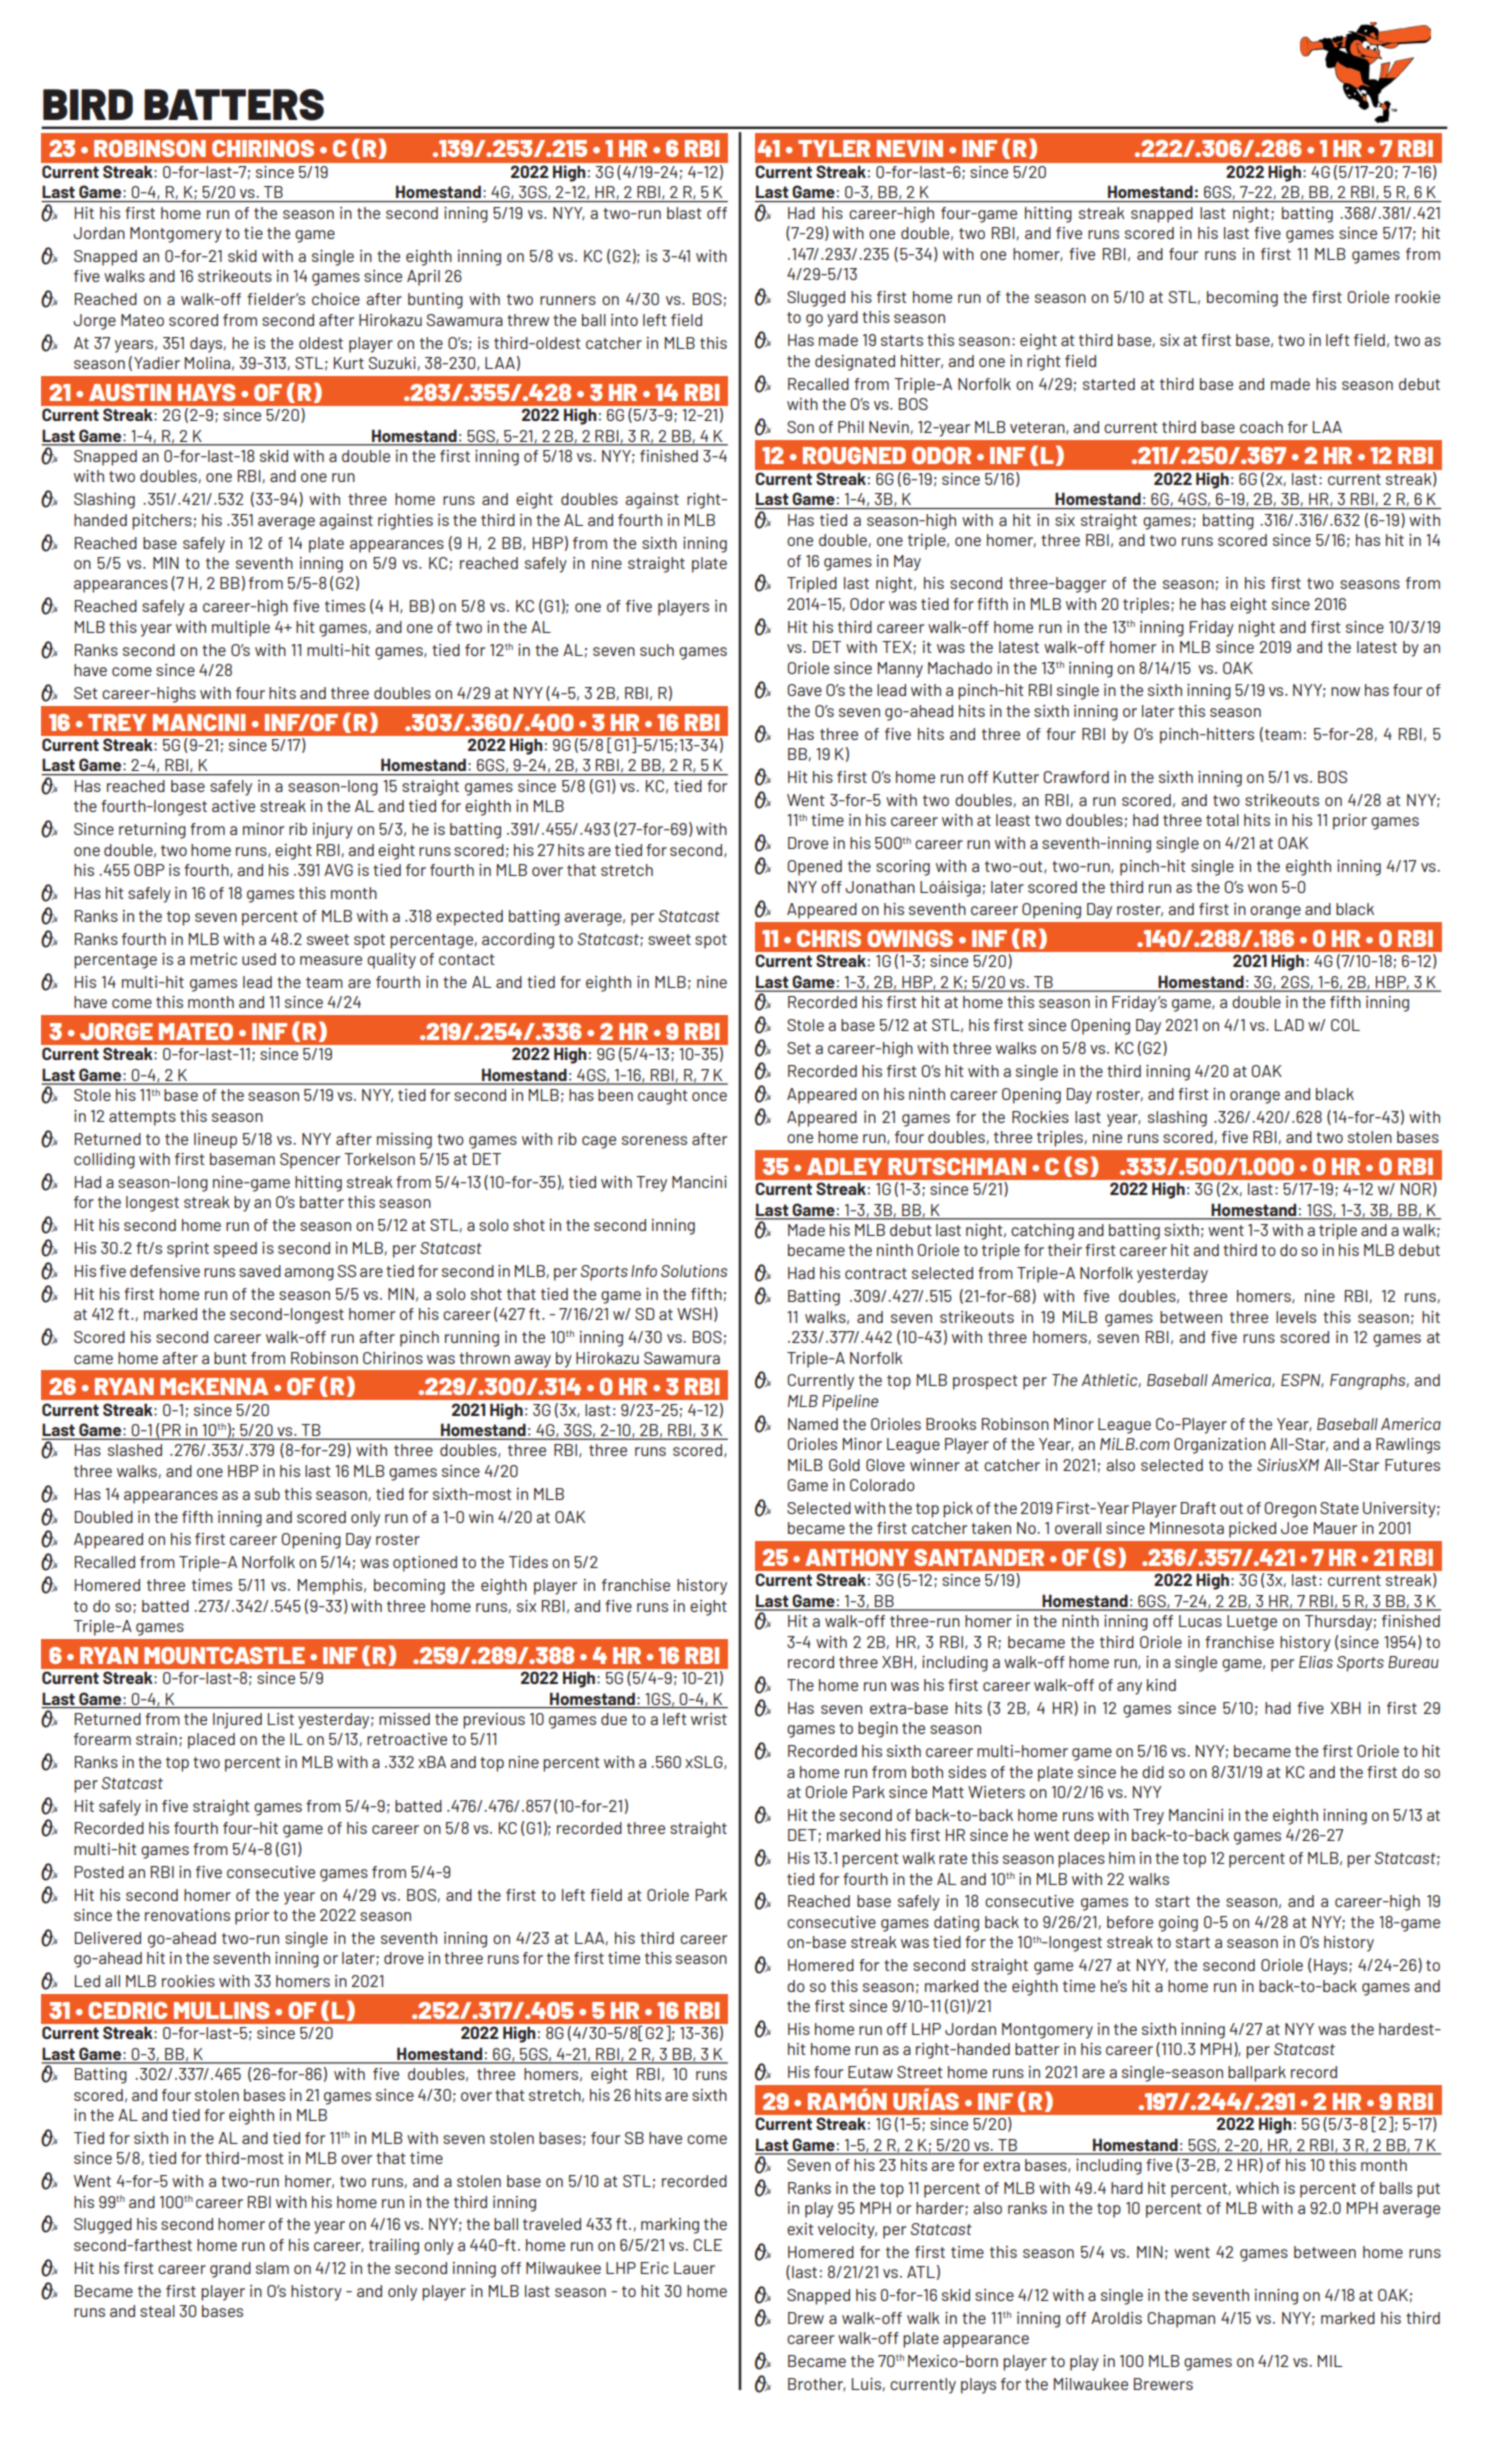 The image size is (1489, 2452). I want to click on choice, so click(336, 299).
